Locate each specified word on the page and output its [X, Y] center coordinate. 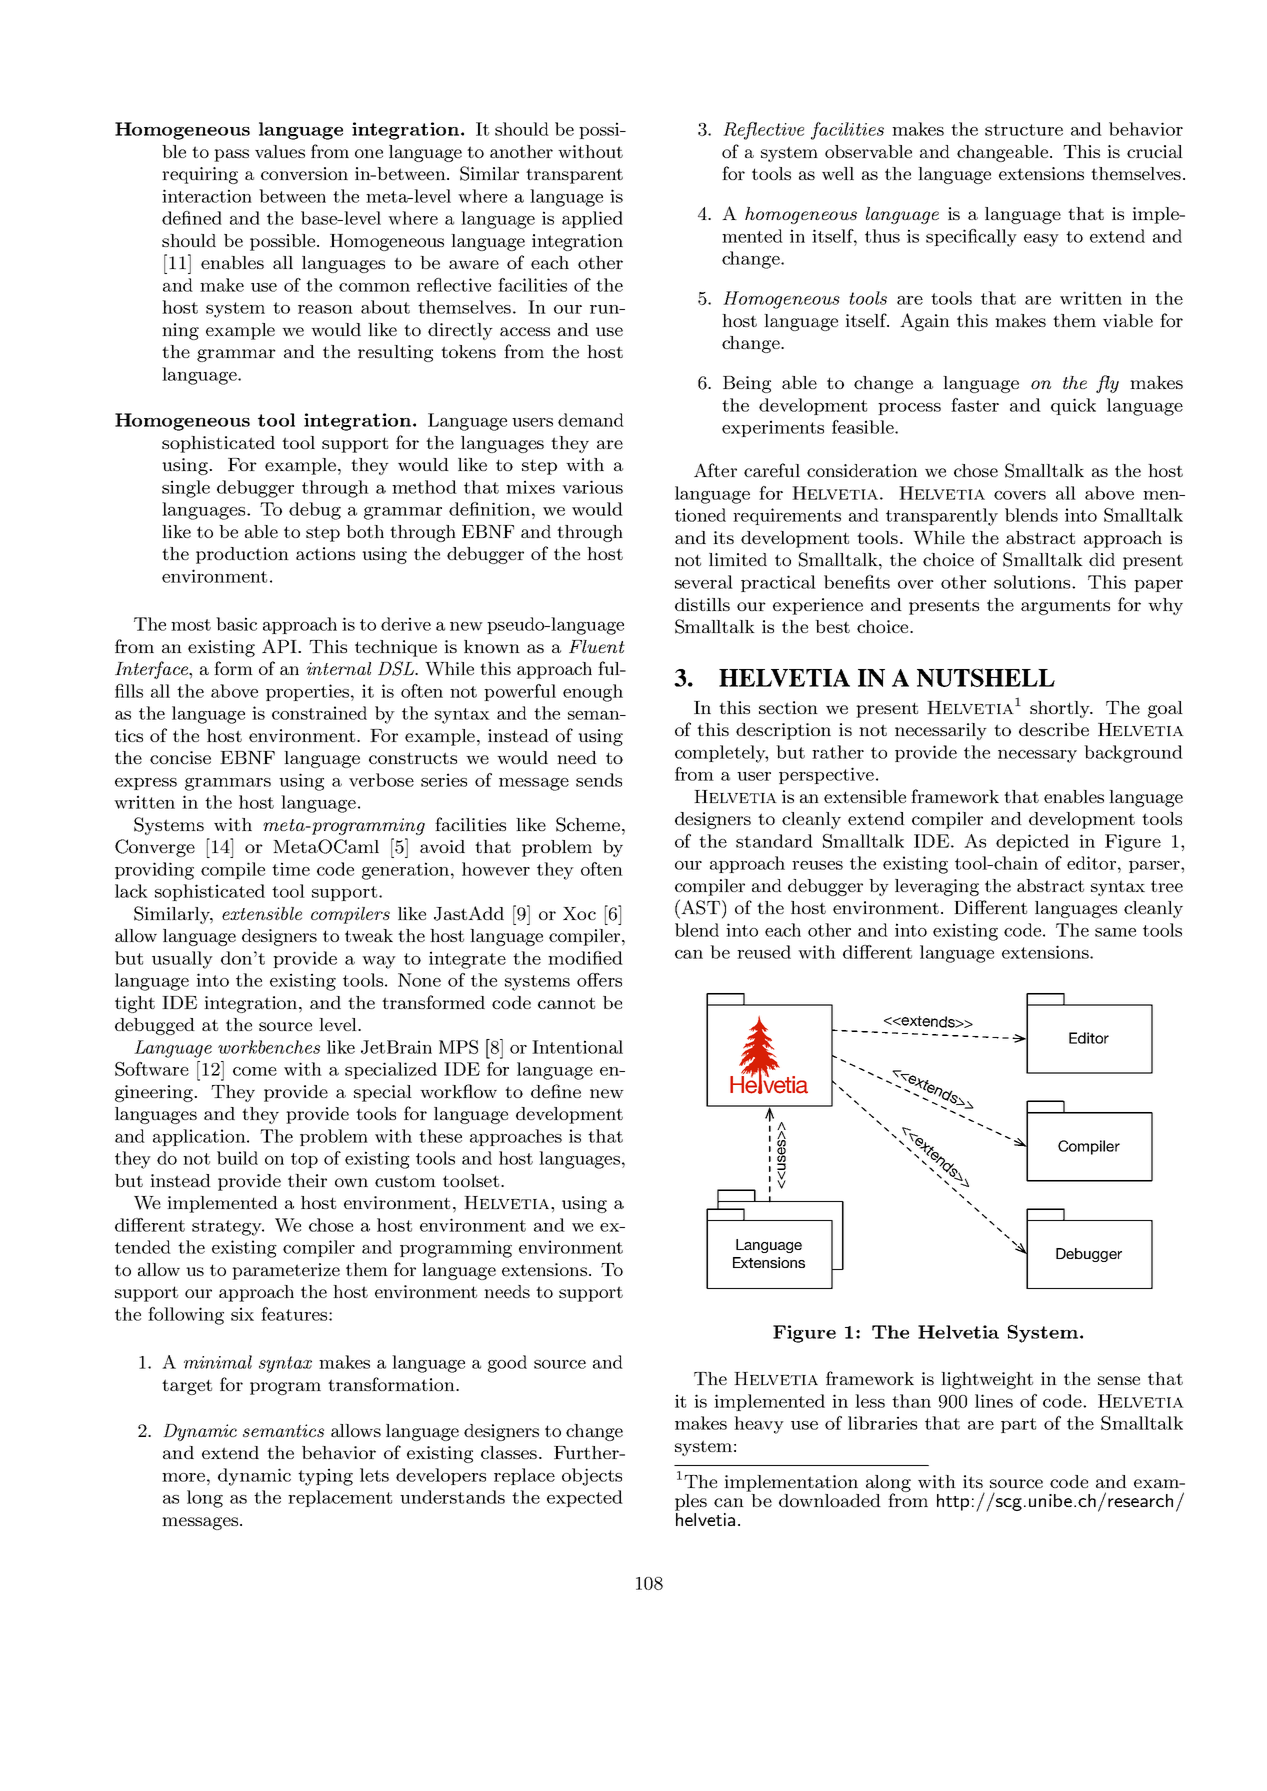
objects [592, 1477]
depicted [1032, 842]
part [1018, 1425]
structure [1024, 130]
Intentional [577, 1047]
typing [325, 1477]
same [1115, 932]
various [592, 487]
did [1102, 559]
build [237, 1158]
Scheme [588, 824]
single [186, 489]
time [291, 869]
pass [231, 155]
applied [592, 219]
